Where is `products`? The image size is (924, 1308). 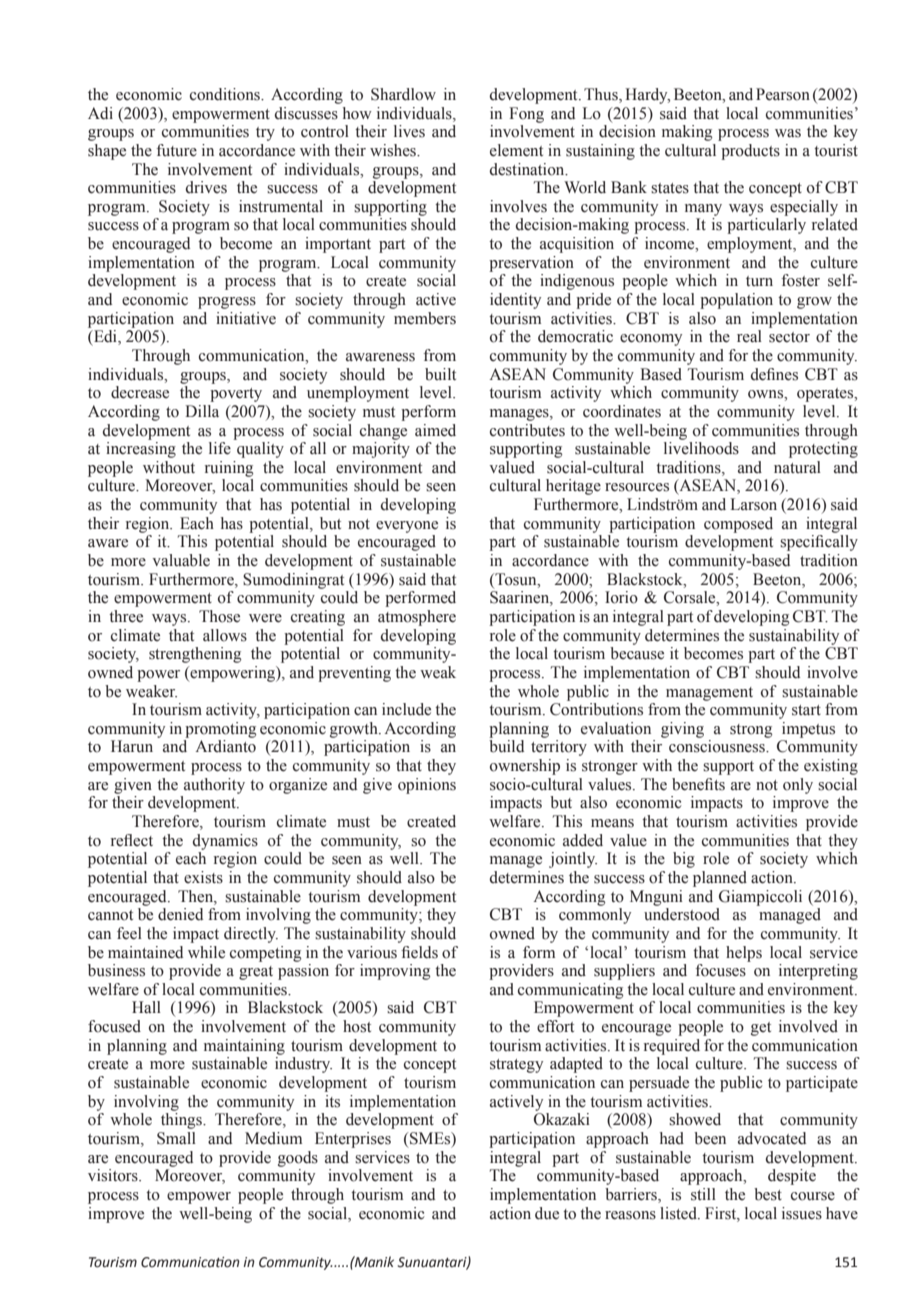 products is located at coordinates (750, 152).
